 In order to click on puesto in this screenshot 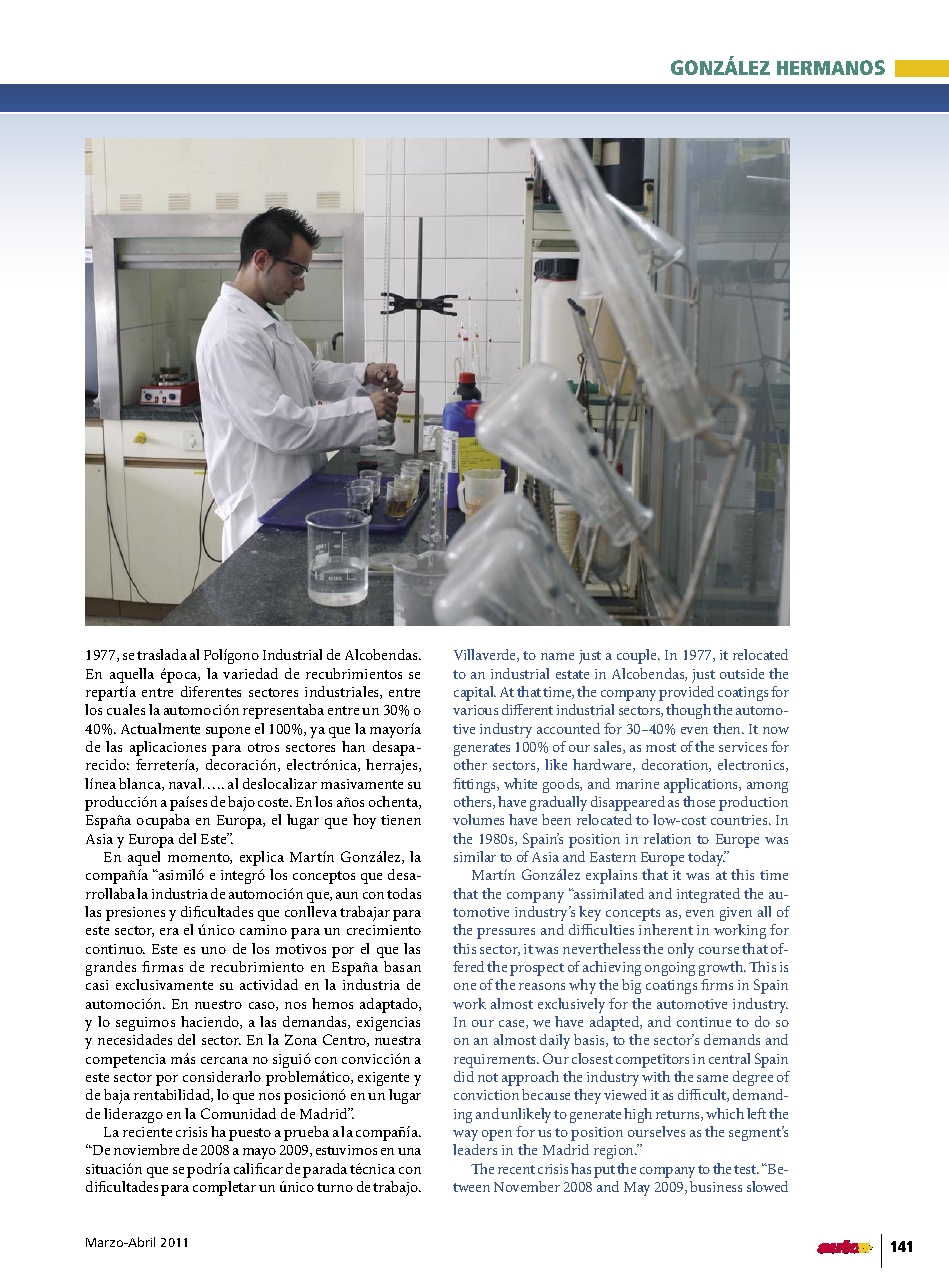, I will do `click(250, 1134)`.
